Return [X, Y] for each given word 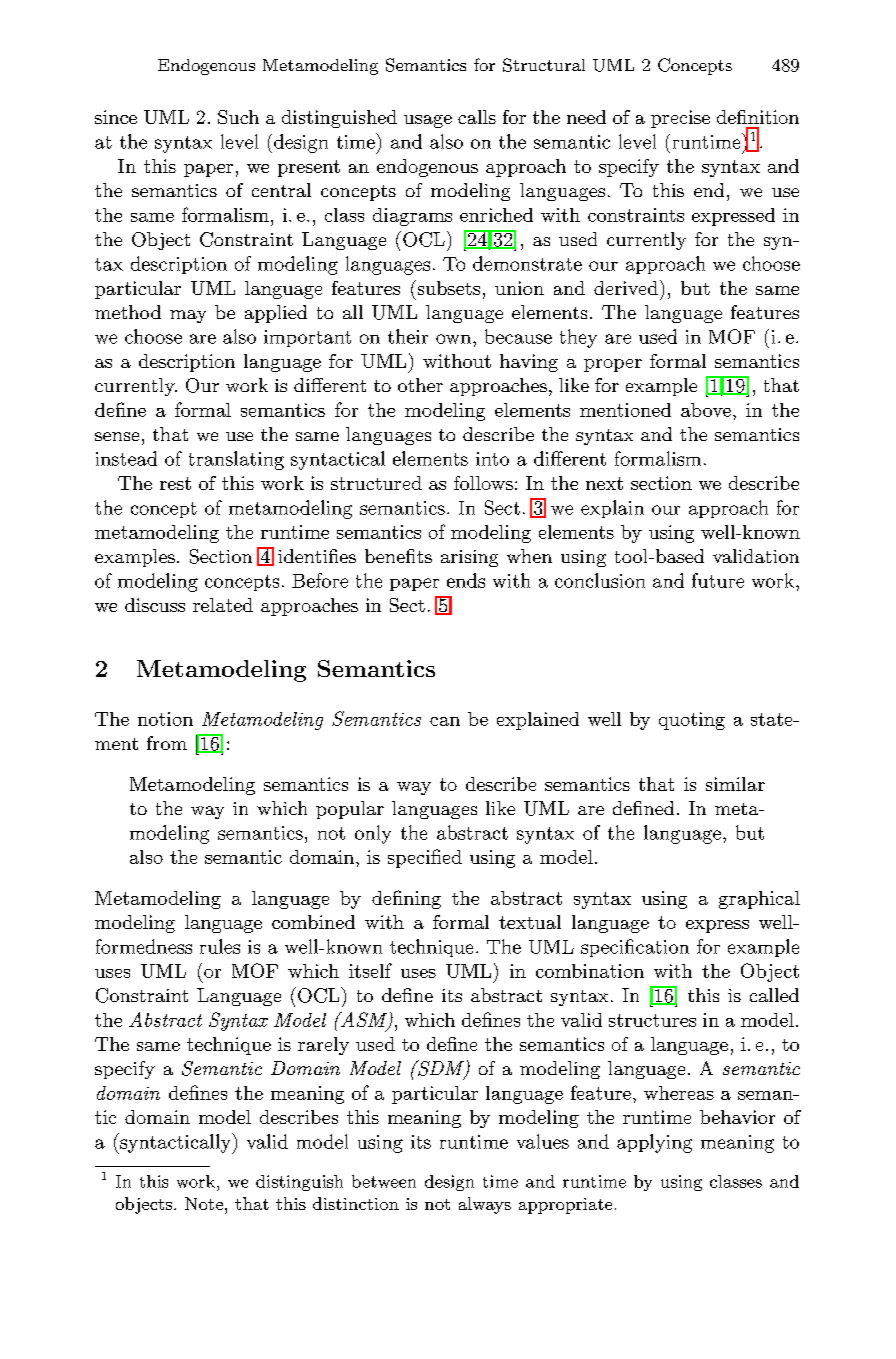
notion [165, 719]
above [706, 410]
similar [735, 784]
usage [428, 121]
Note [205, 1203]
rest [175, 483]
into [492, 459]
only [373, 834]
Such [238, 117]
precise [680, 119]
